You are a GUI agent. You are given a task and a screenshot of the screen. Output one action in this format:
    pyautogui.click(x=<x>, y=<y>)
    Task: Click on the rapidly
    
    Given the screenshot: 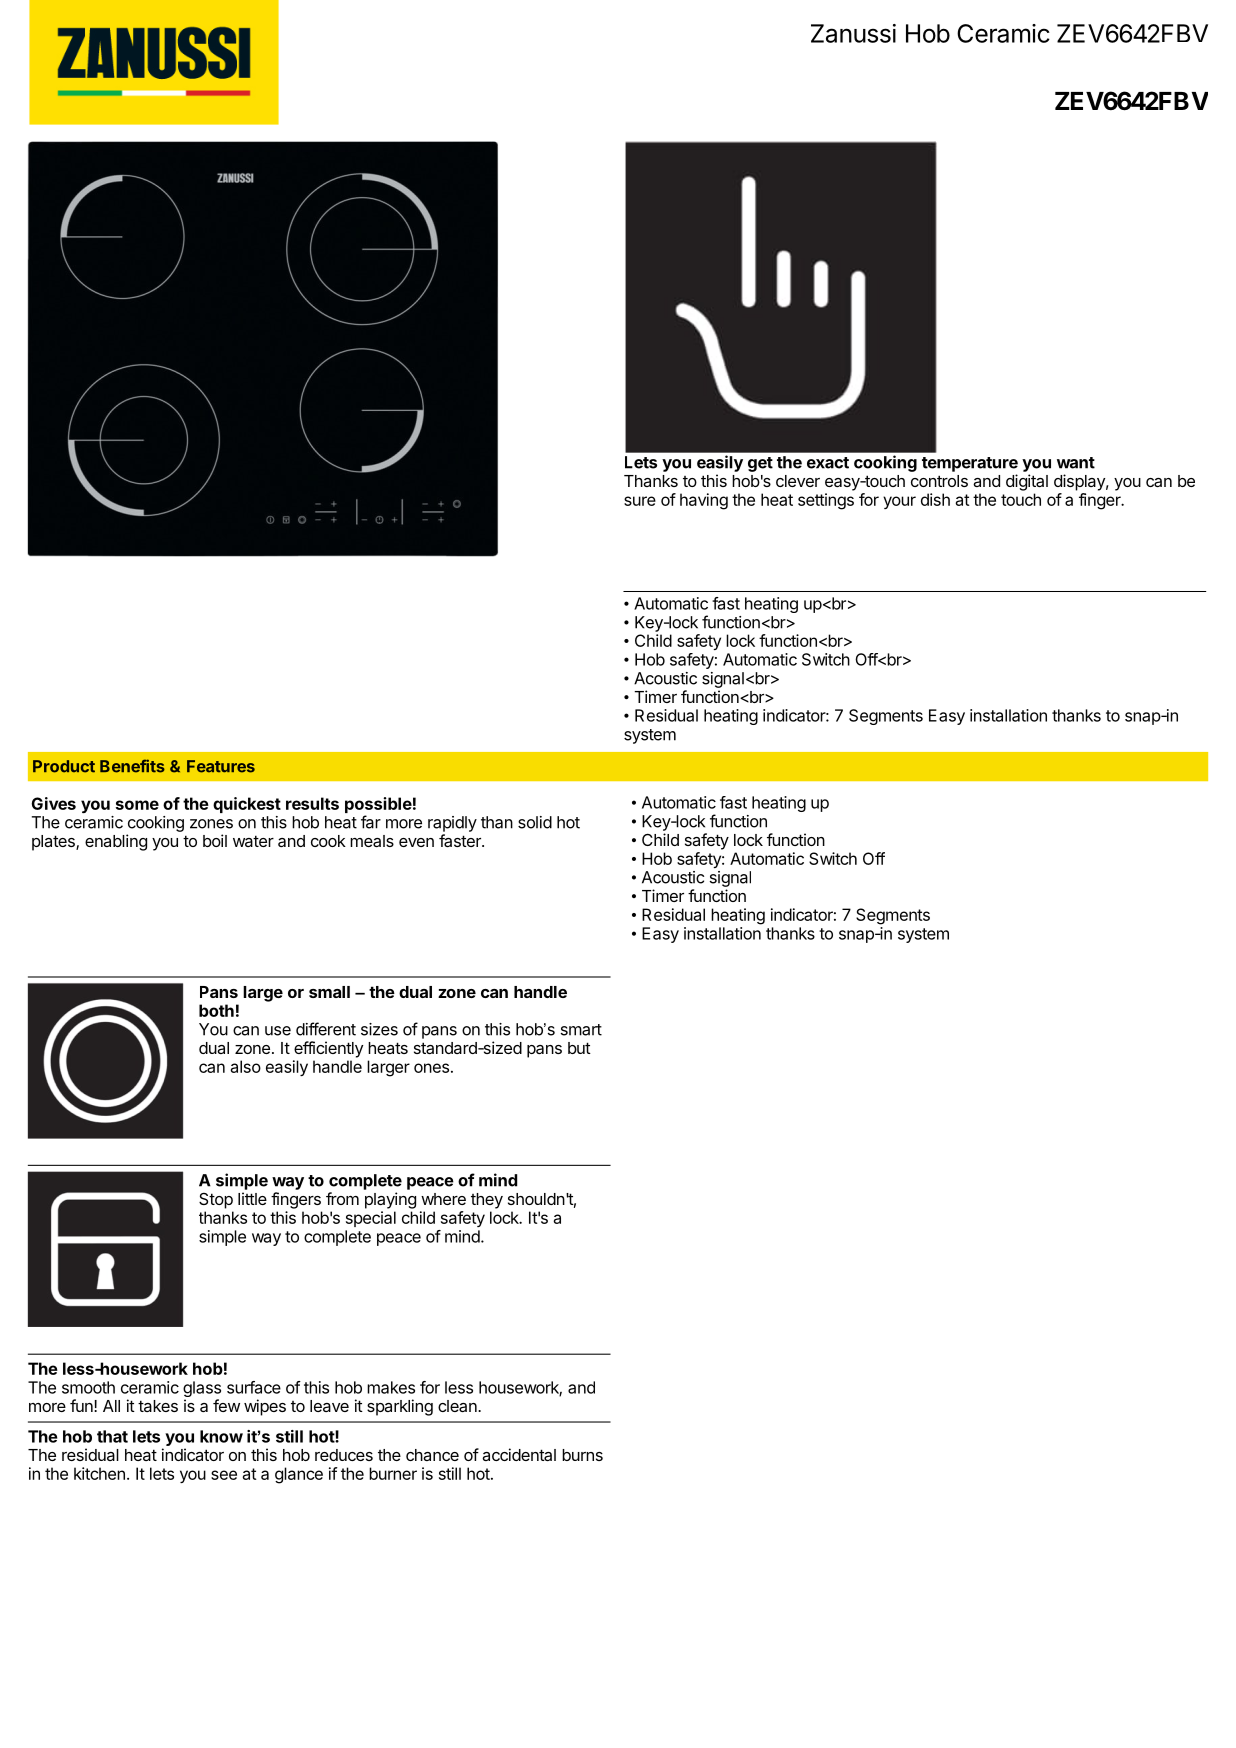 What is the action you would take?
    pyautogui.click(x=452, y=824)
